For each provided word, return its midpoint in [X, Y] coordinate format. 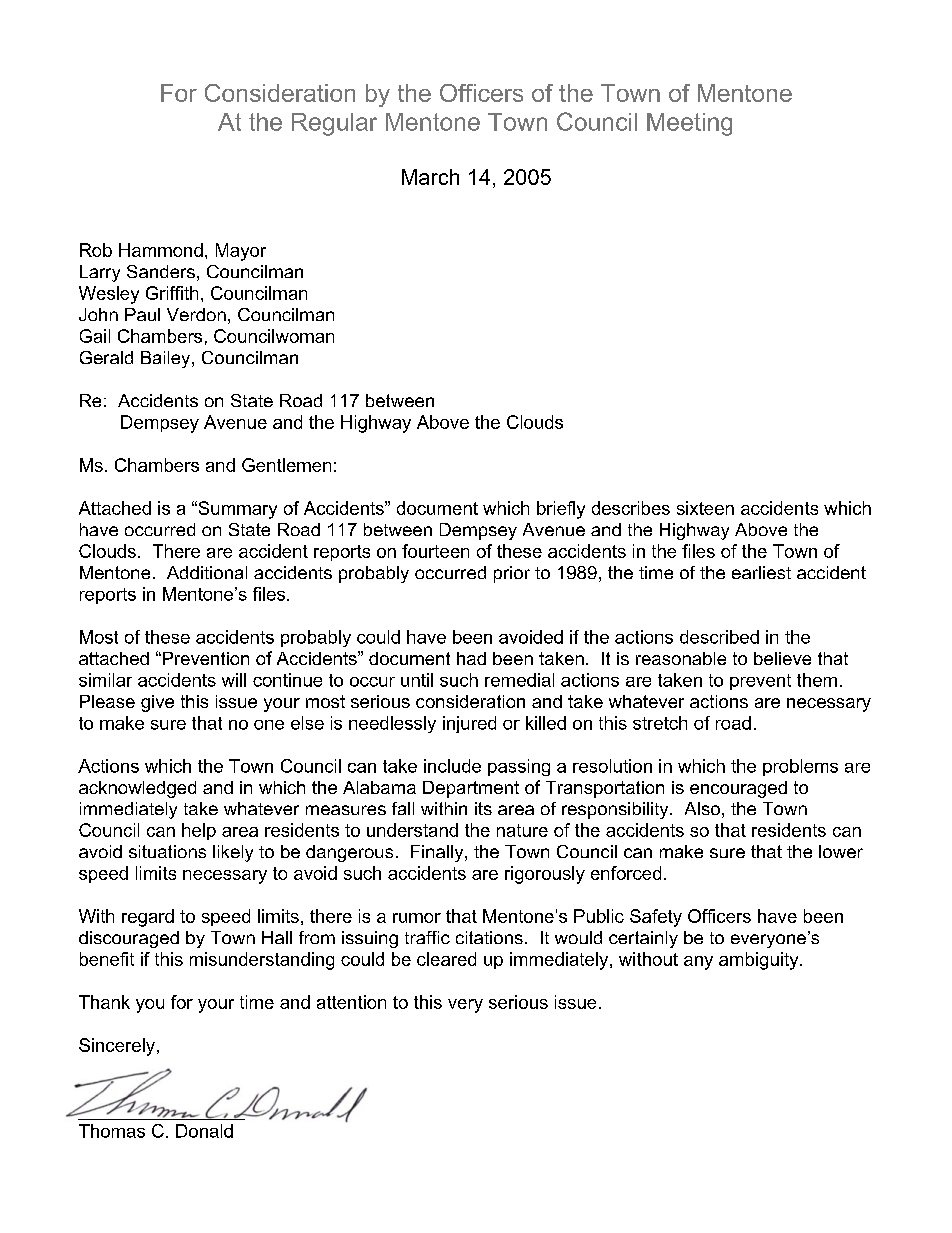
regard [148, 918]
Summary [236, 510]
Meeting [689, 124]
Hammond [161, 250]
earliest [761, 572]
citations [489, 937]
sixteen [705, 508]
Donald [204, 1131]
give [157, 703]
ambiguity [760, 961]
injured [469, 724]
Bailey [167, 359]
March [430, 177]
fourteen [435, 551]
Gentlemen [286, 465]
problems [800, 767]
